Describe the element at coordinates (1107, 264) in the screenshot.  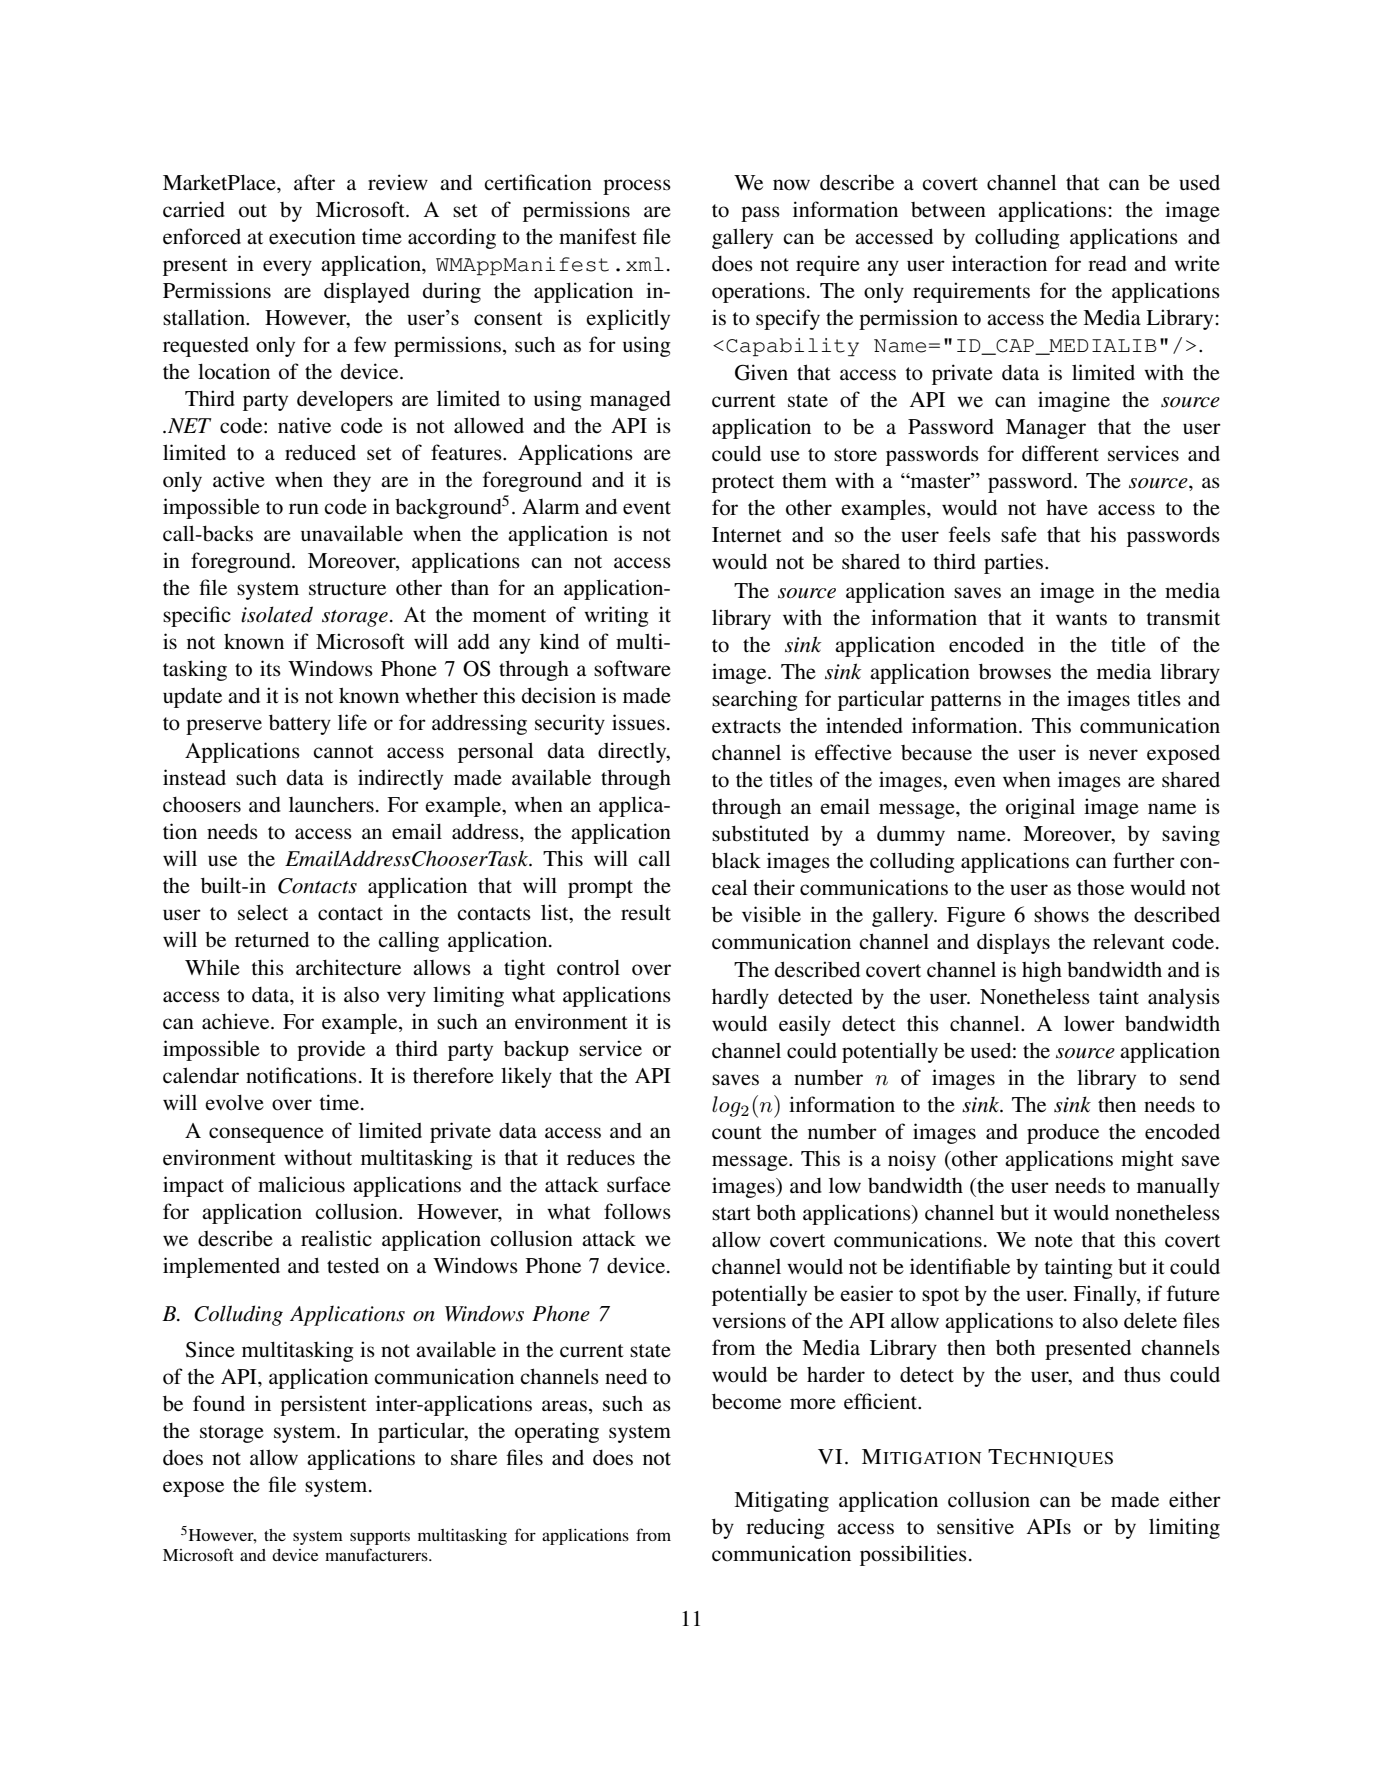
I see `read` at that location.
